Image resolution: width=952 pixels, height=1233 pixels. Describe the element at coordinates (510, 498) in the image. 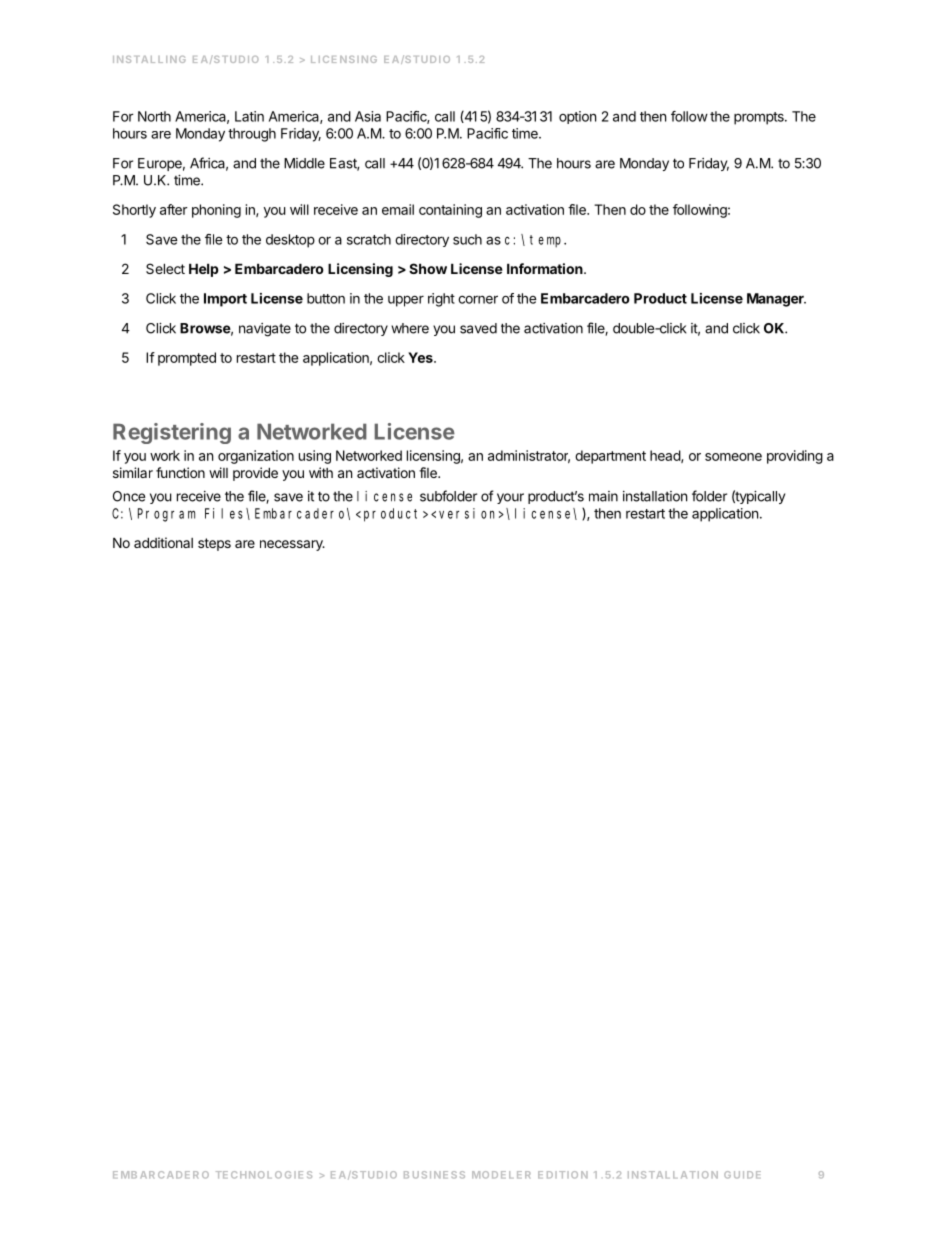

I see `your` at that location.
